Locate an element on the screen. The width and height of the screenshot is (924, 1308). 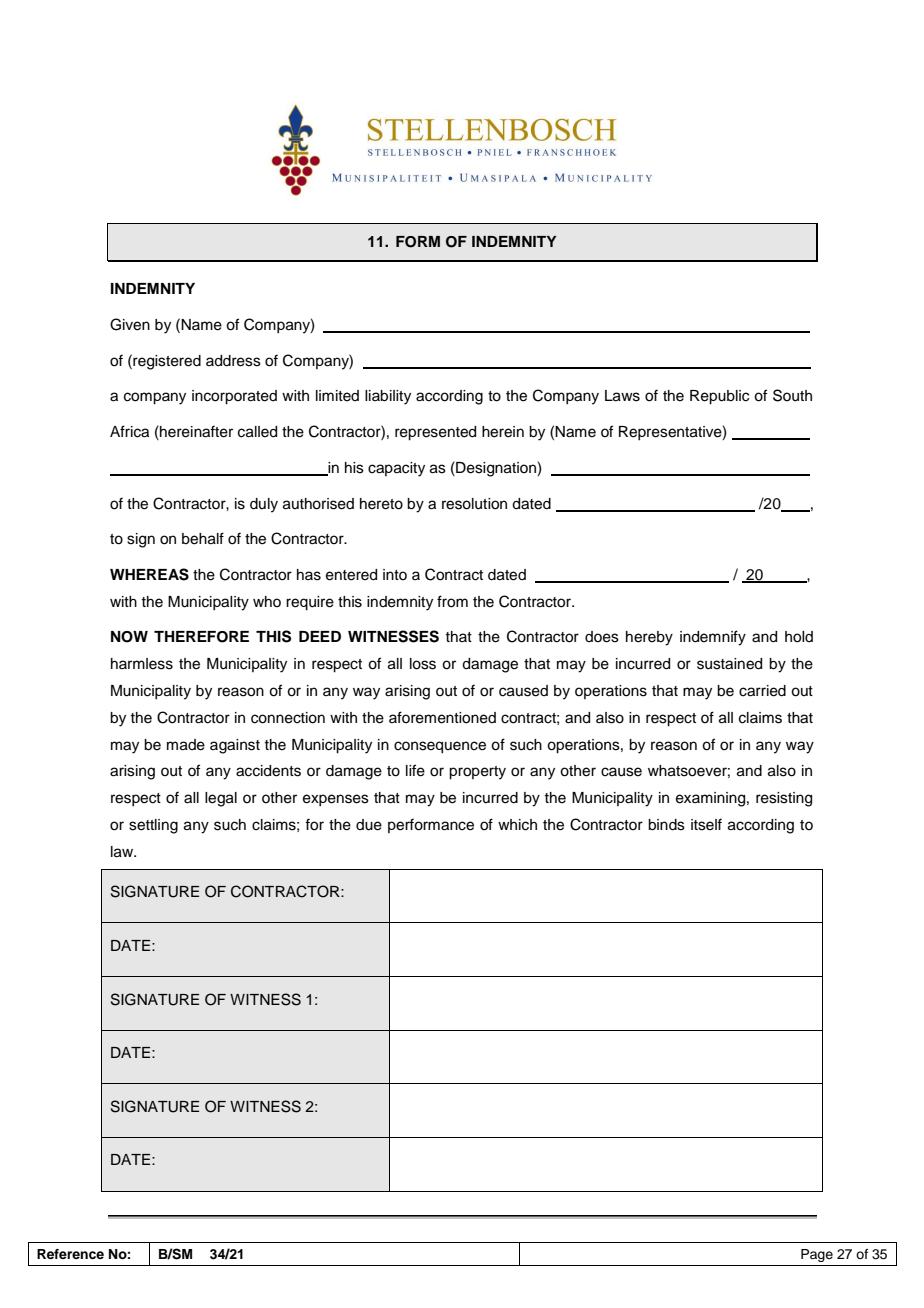
liability is located at coordinates (388, 397).
